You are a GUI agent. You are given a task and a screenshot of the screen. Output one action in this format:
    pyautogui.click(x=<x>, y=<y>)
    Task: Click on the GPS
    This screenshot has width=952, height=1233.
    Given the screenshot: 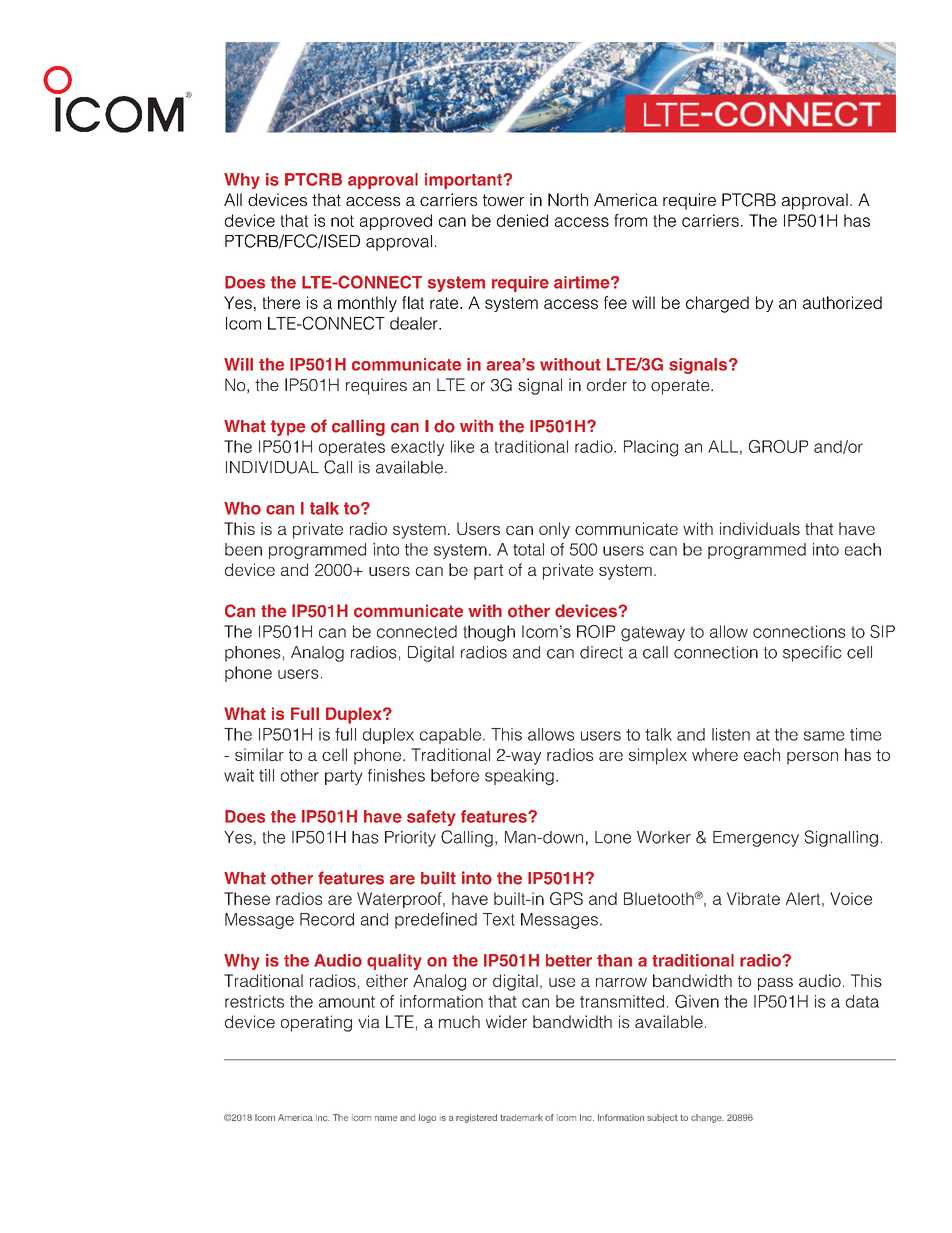 What is the action you would take?
    pyautogui.click(x=566, y=898)
